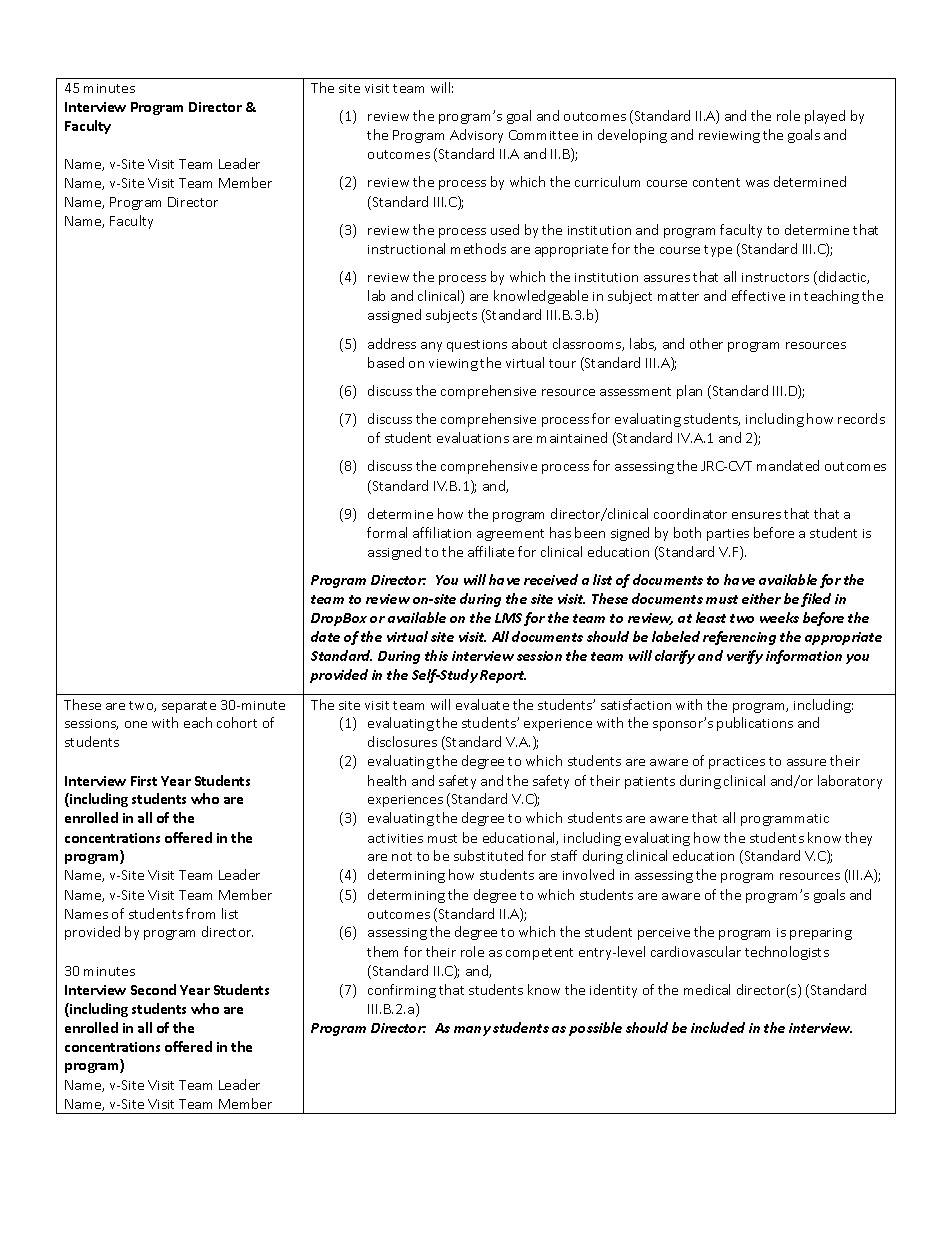 This screenshot has height=1233, width=952. What do you see at coordinates (510, 535) in the screenshot?
I see `agreement` at bounding box center [510, 535].
